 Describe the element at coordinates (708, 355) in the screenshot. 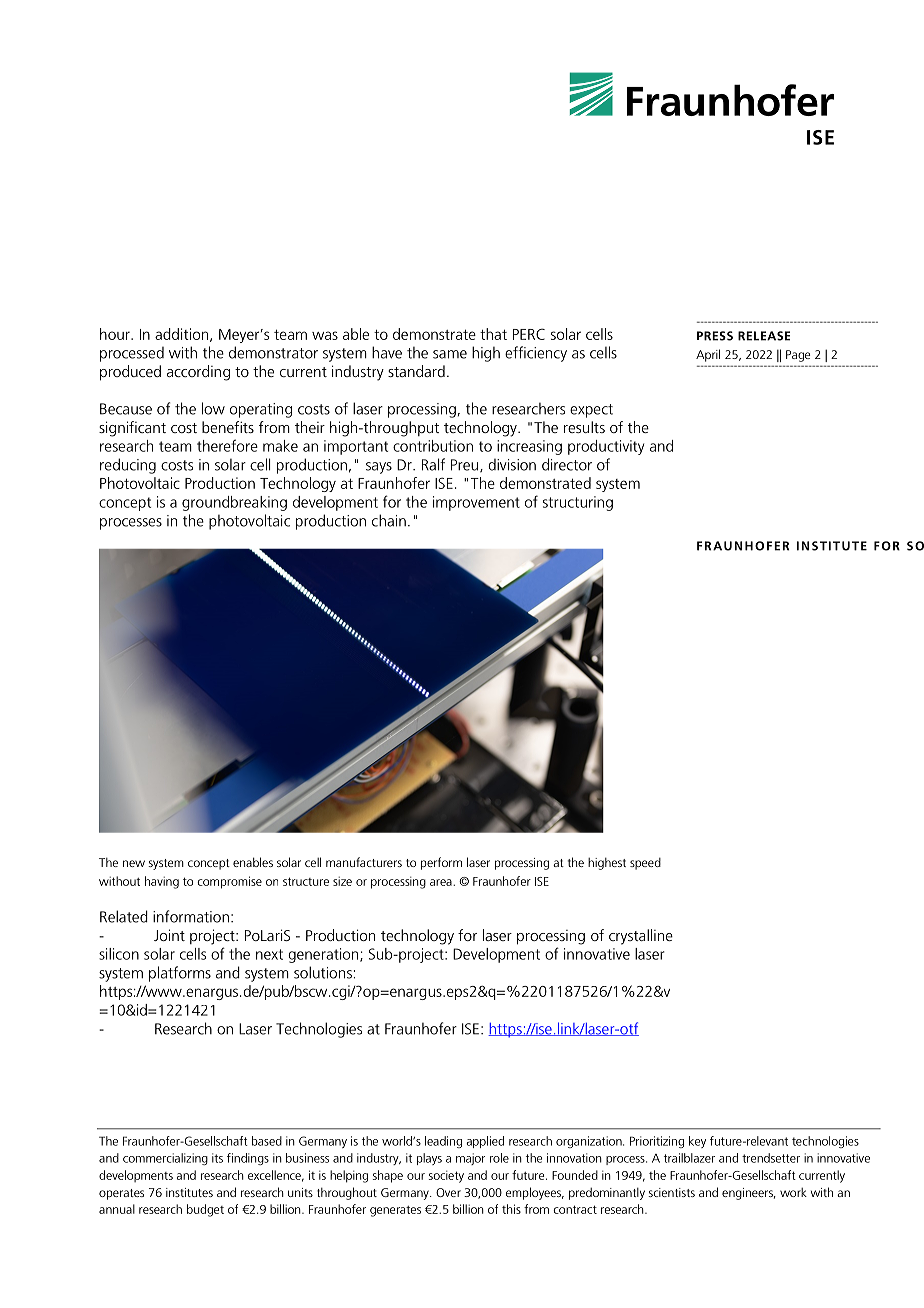

I see `April` at that location.
